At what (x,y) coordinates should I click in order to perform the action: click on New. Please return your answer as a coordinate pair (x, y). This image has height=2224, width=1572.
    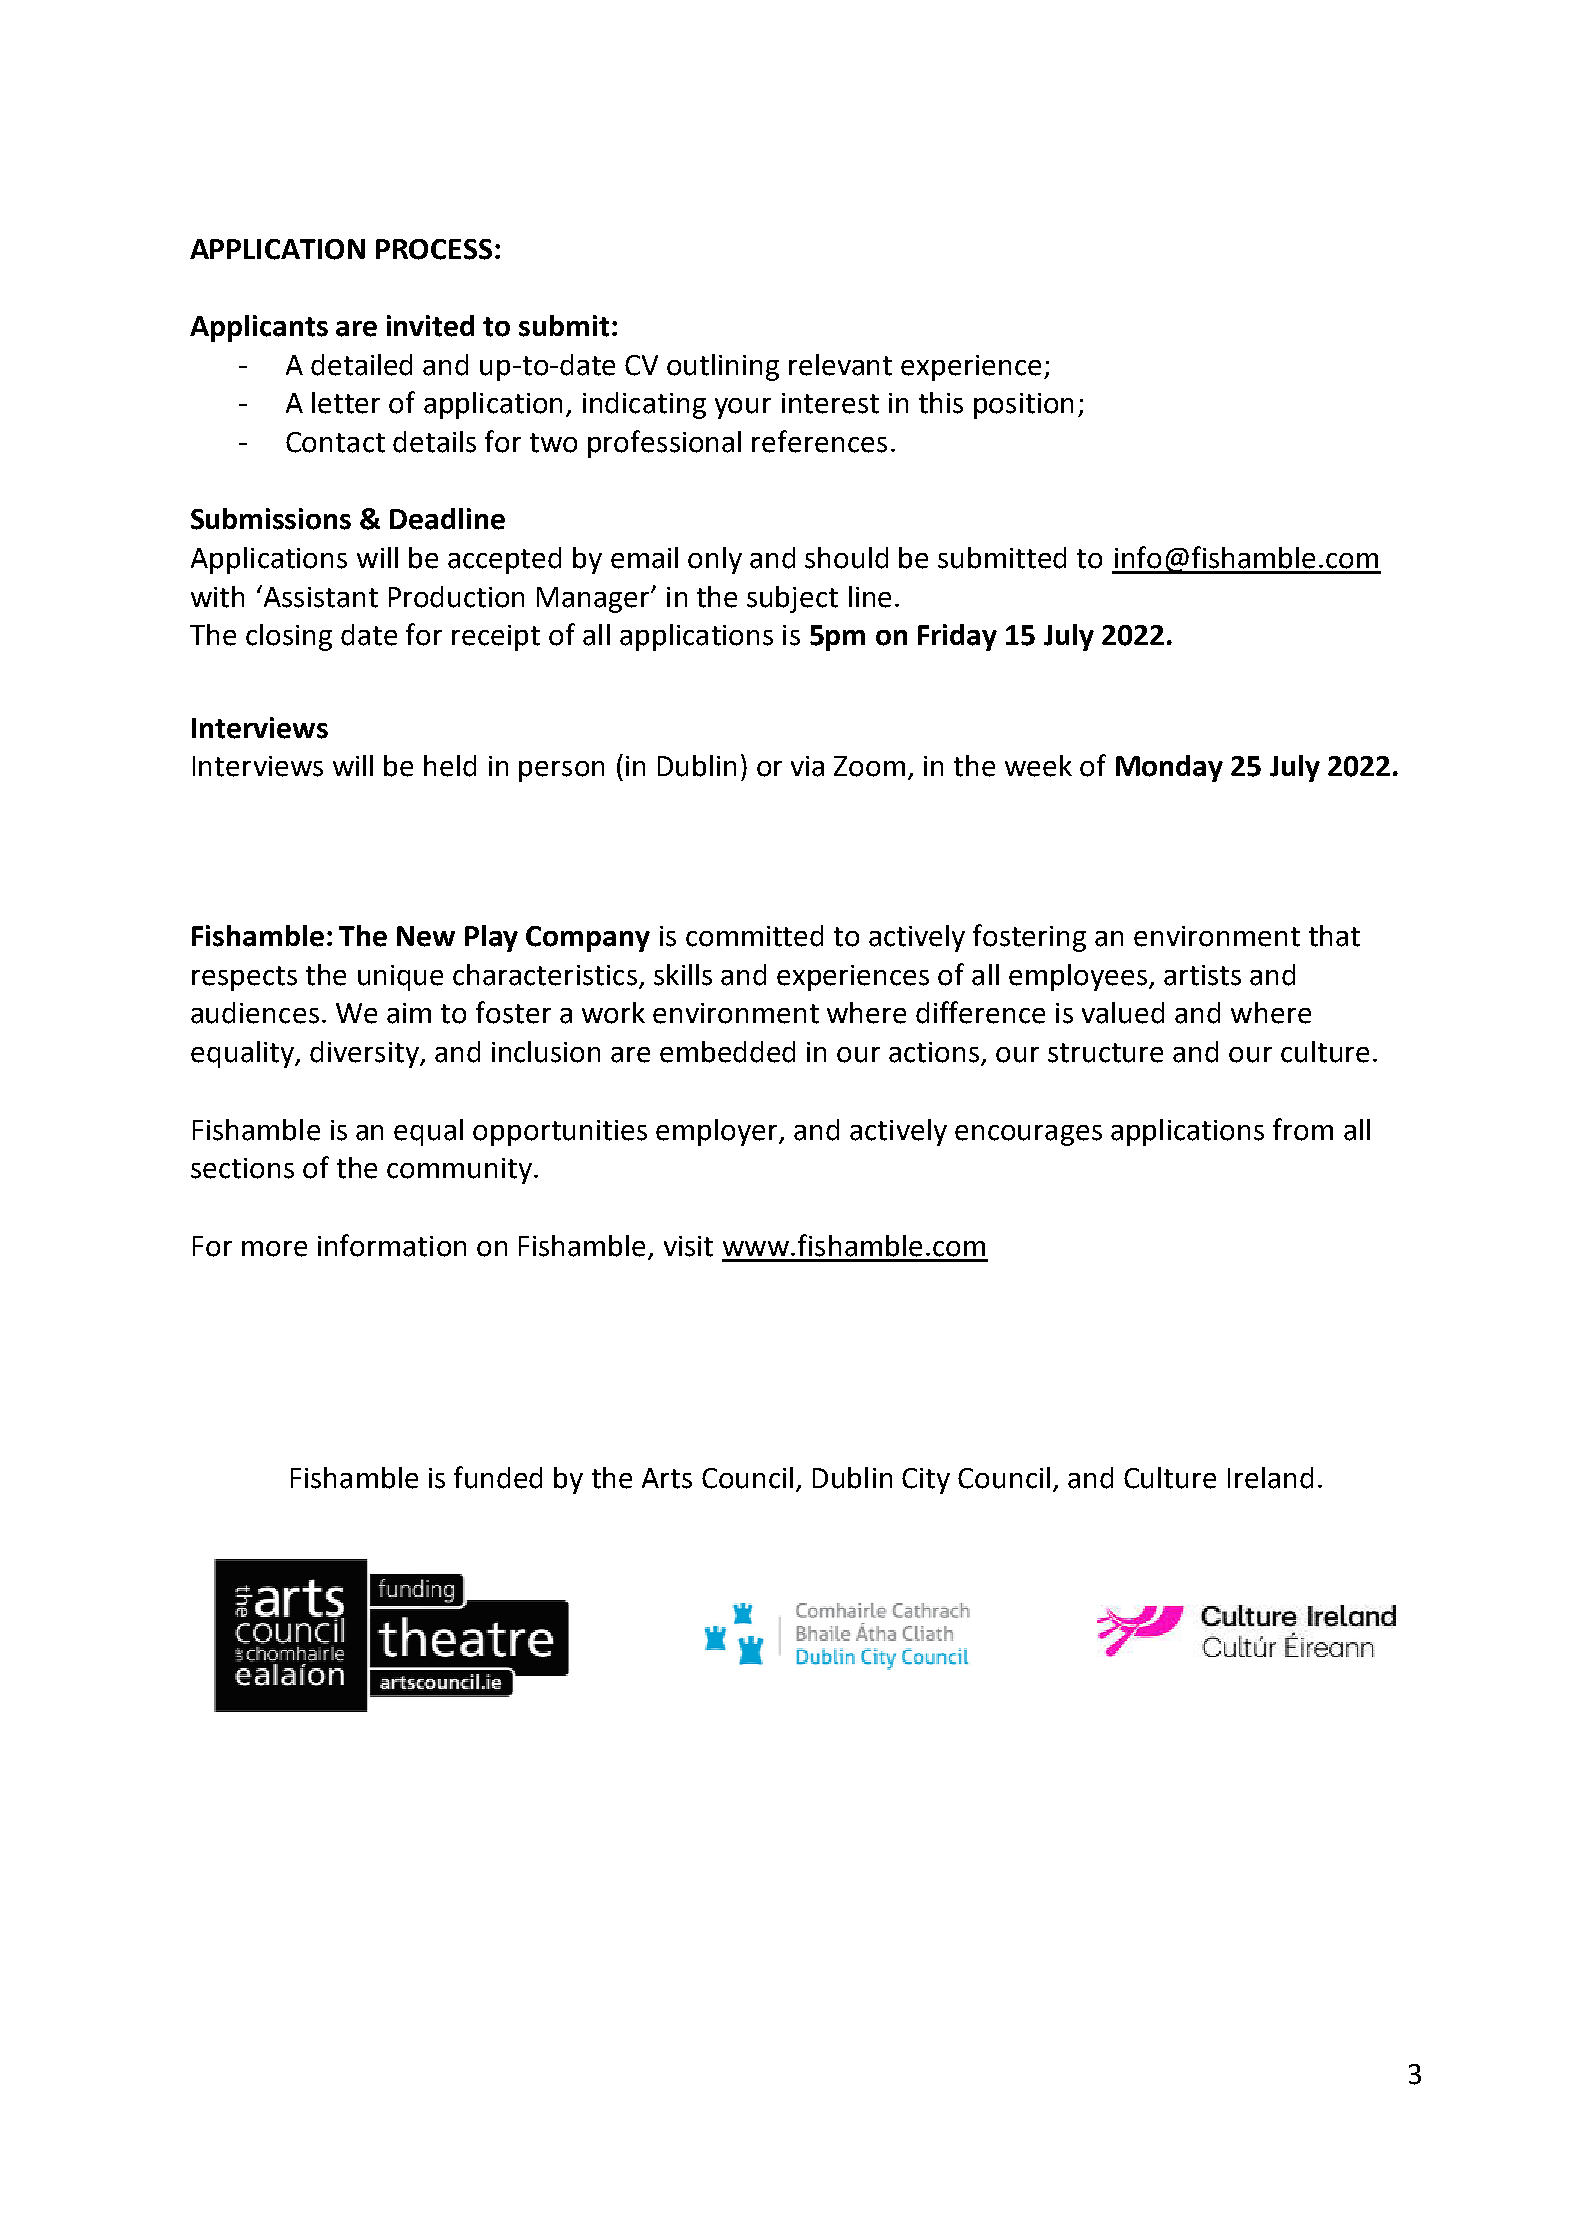
    Looking at the image, I should click on (426, 936).
